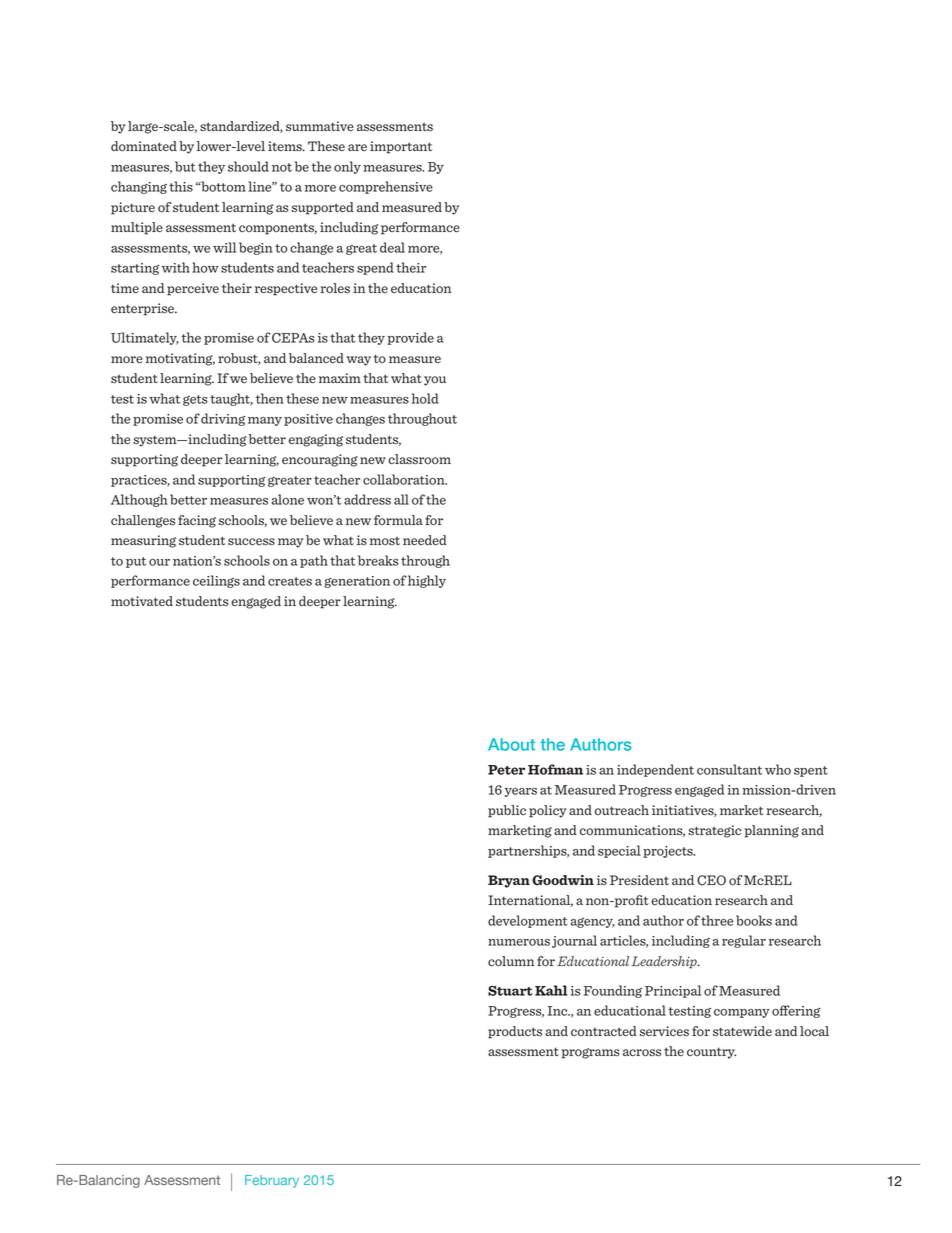  Describe the element at coordinates (729, 769) in the image. I see `consultant` at that location.
